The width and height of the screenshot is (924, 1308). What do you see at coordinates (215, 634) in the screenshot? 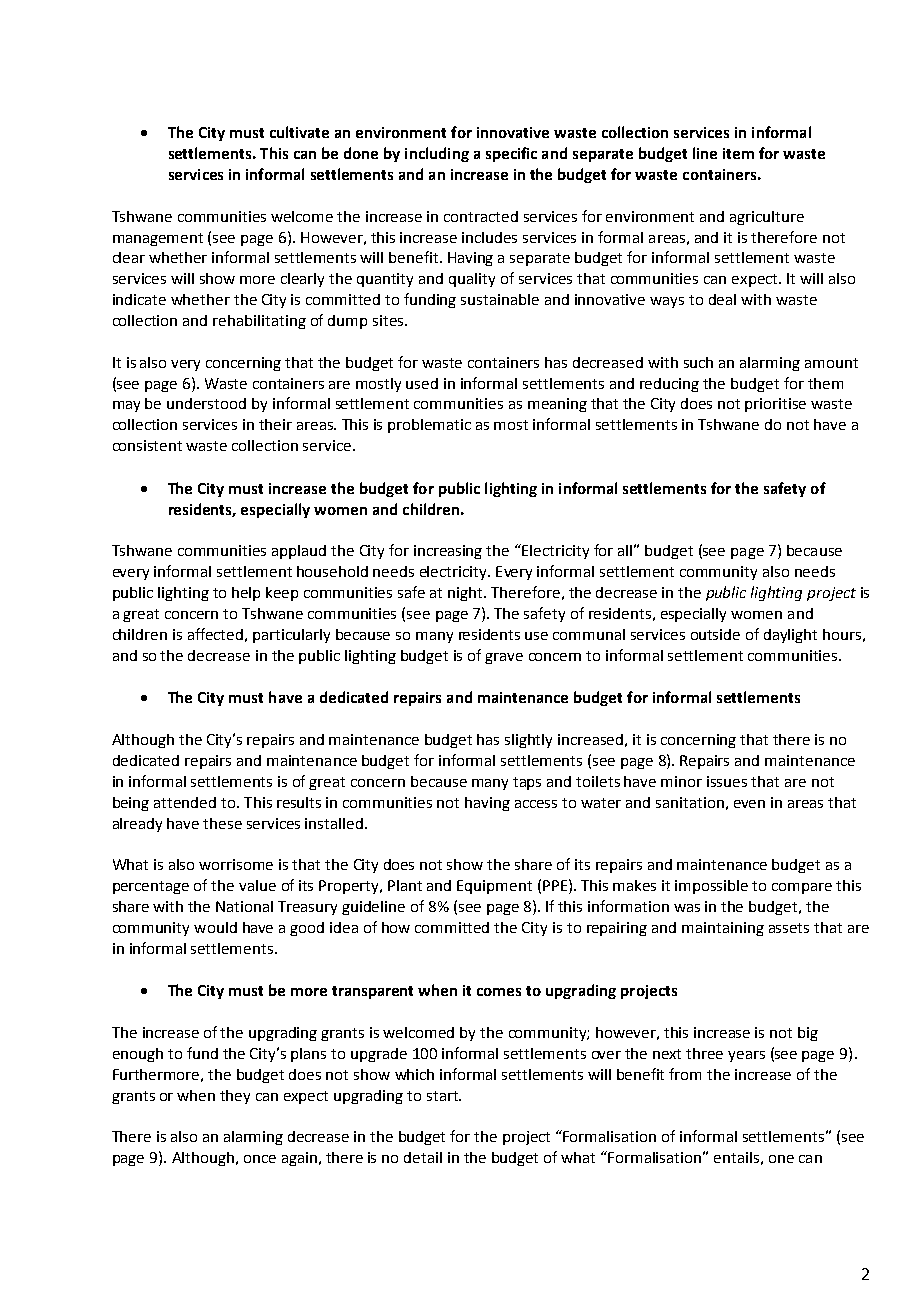
I see `affected` at bounding box center [215, 634].
